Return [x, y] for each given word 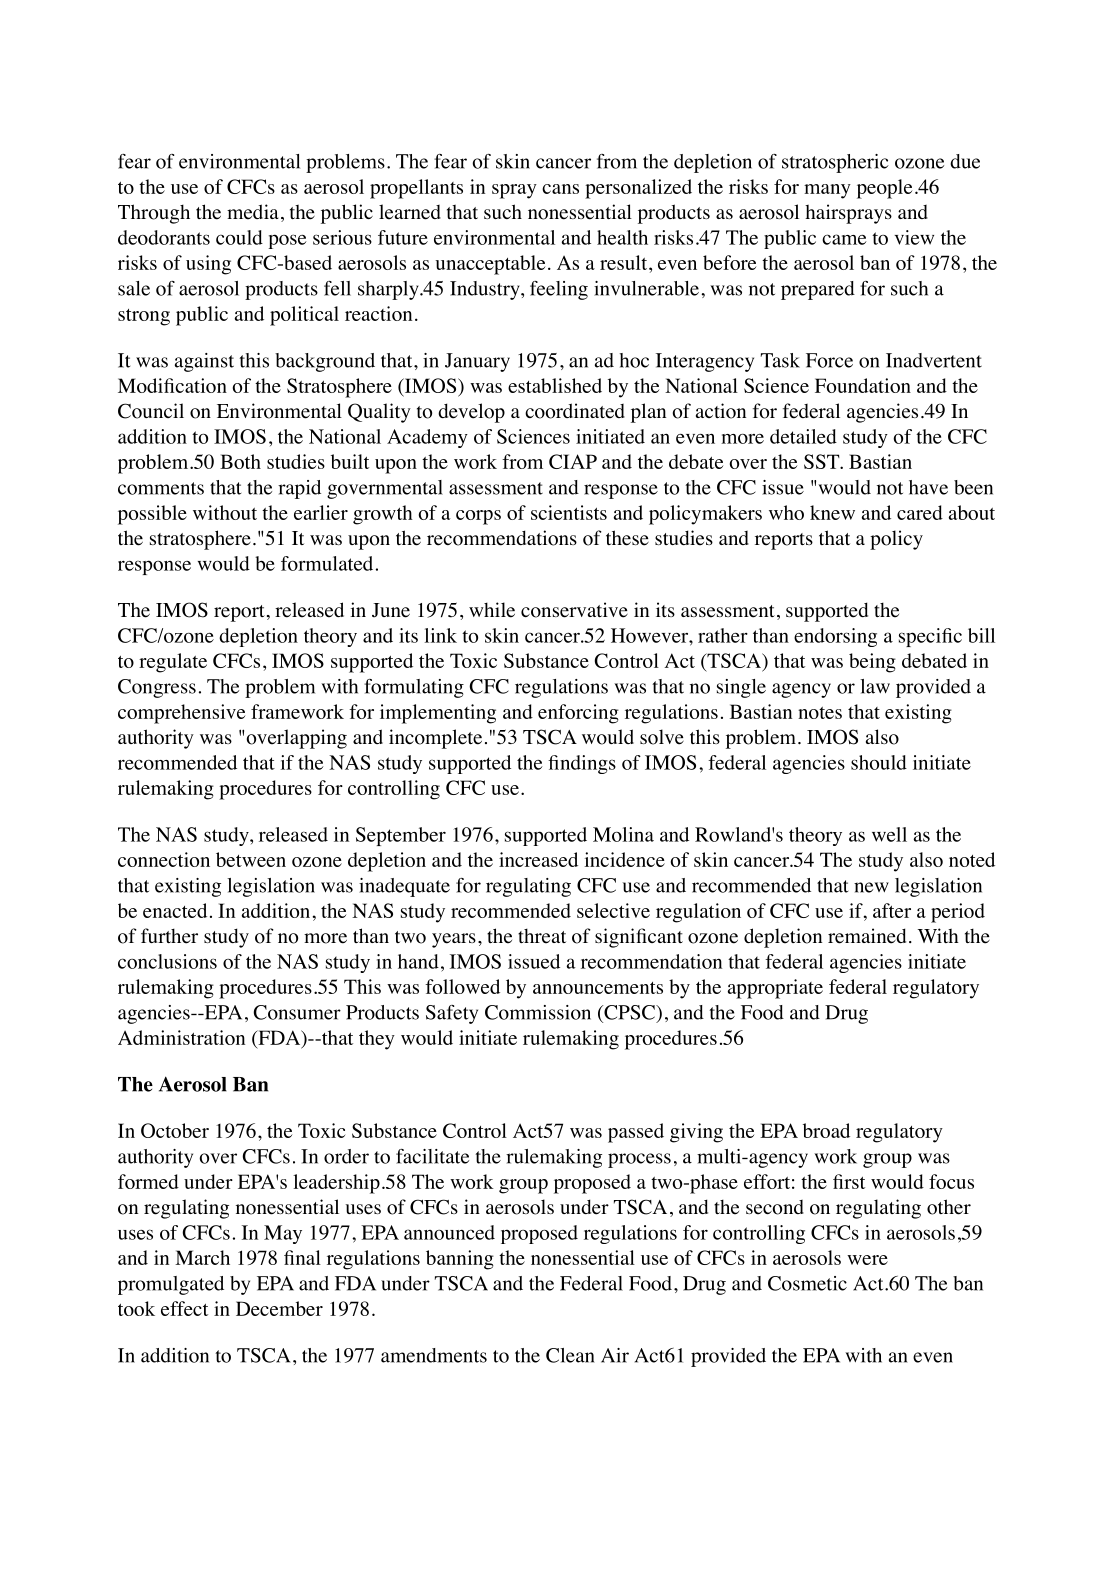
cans [560, 189]
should [879, 762]
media [253, 212]
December [279, 1308]
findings [582, 764]
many [827, 191]
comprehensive [181, 714]
